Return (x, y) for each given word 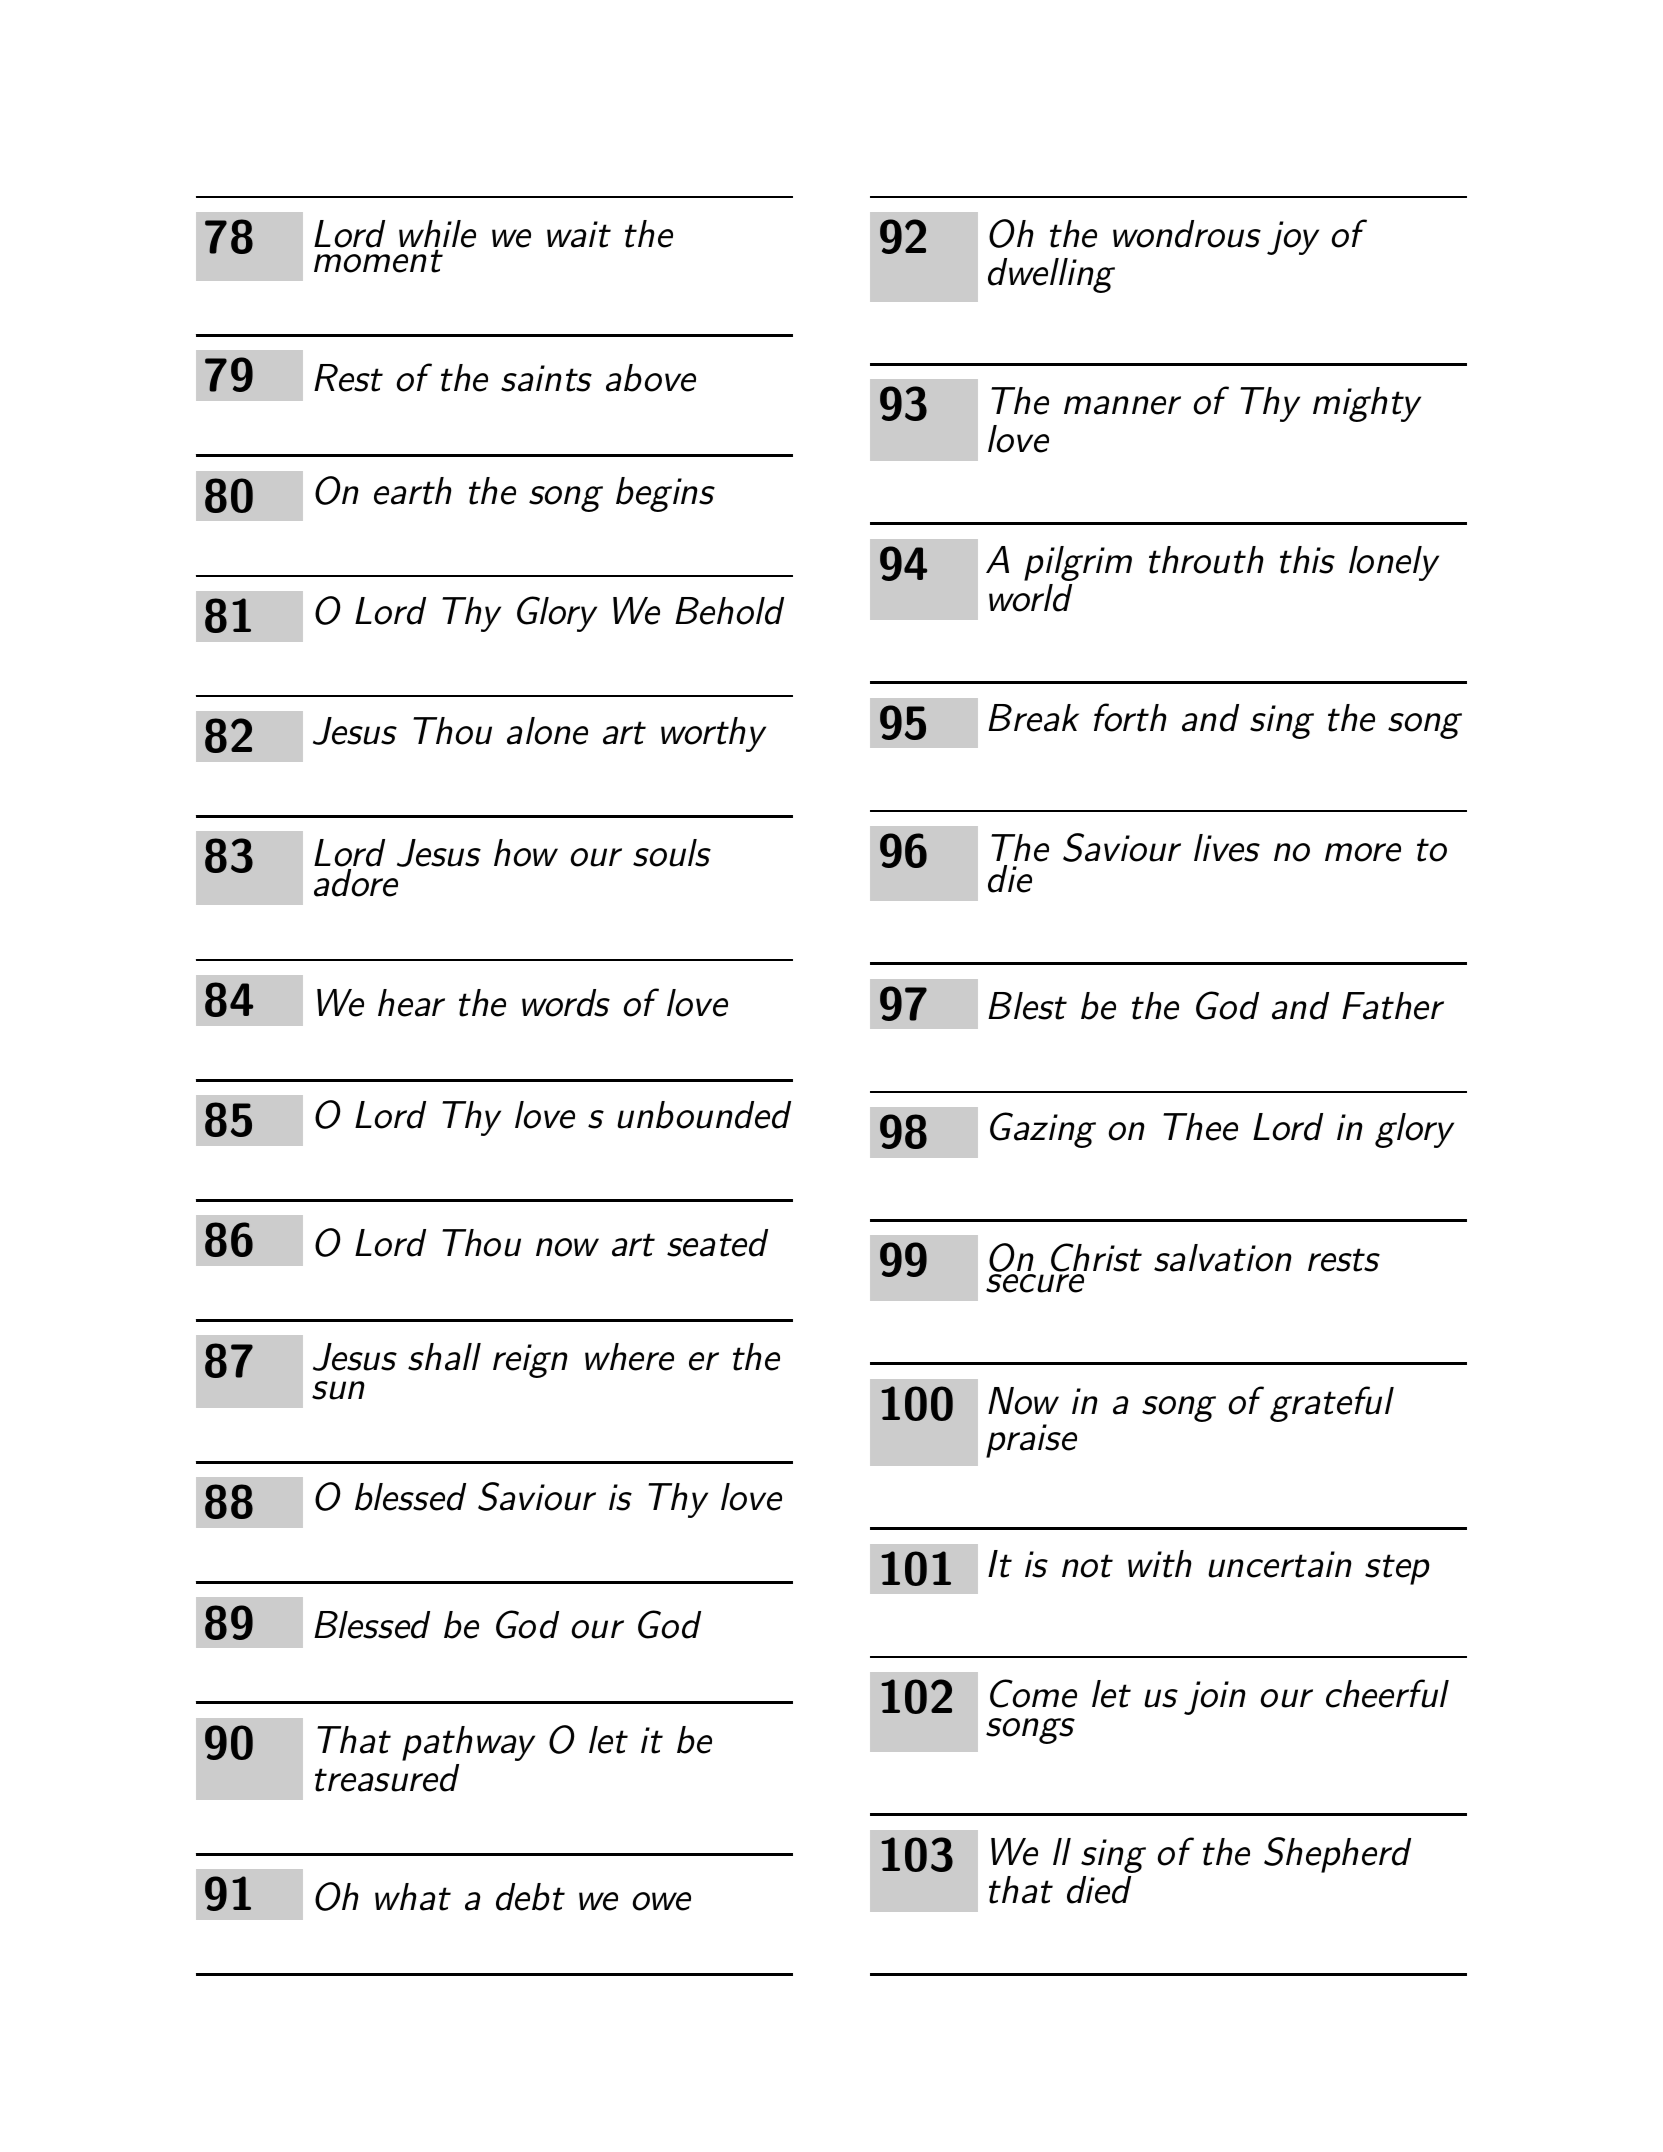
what (413, 1897)
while (437, 235)
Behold (729, 611)
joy (1293, 238)
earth (413, 491)
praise (1031, 1441)
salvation (1223, 1258)
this (1307, 560)
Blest (1027, 1006)
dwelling (1051, 275)
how (526, 853)
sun (338, 1390)
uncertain (1280, 1564)
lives (1227, 848)
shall (444, 1357)
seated (717, 1243)
